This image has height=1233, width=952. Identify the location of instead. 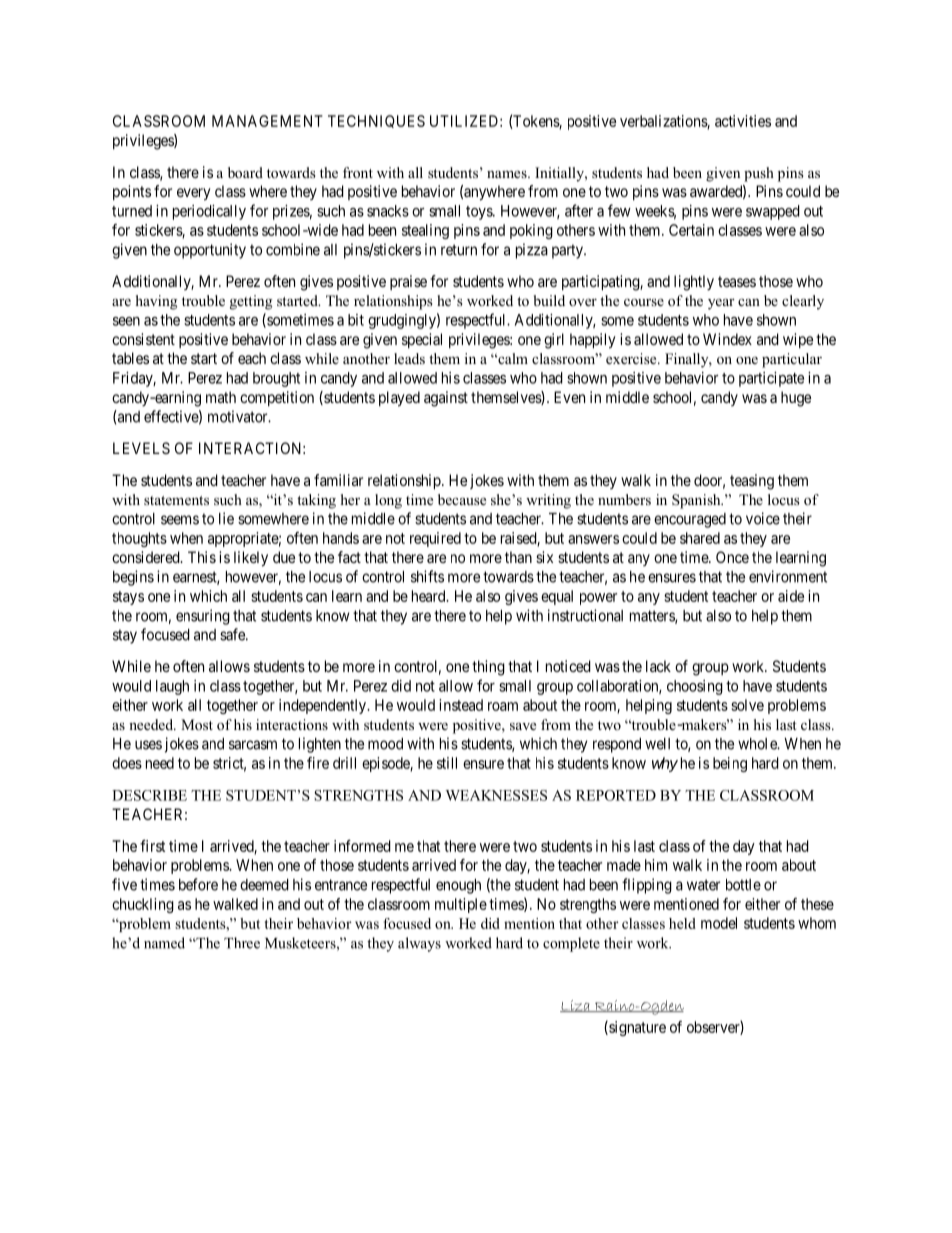
(461, 705).
